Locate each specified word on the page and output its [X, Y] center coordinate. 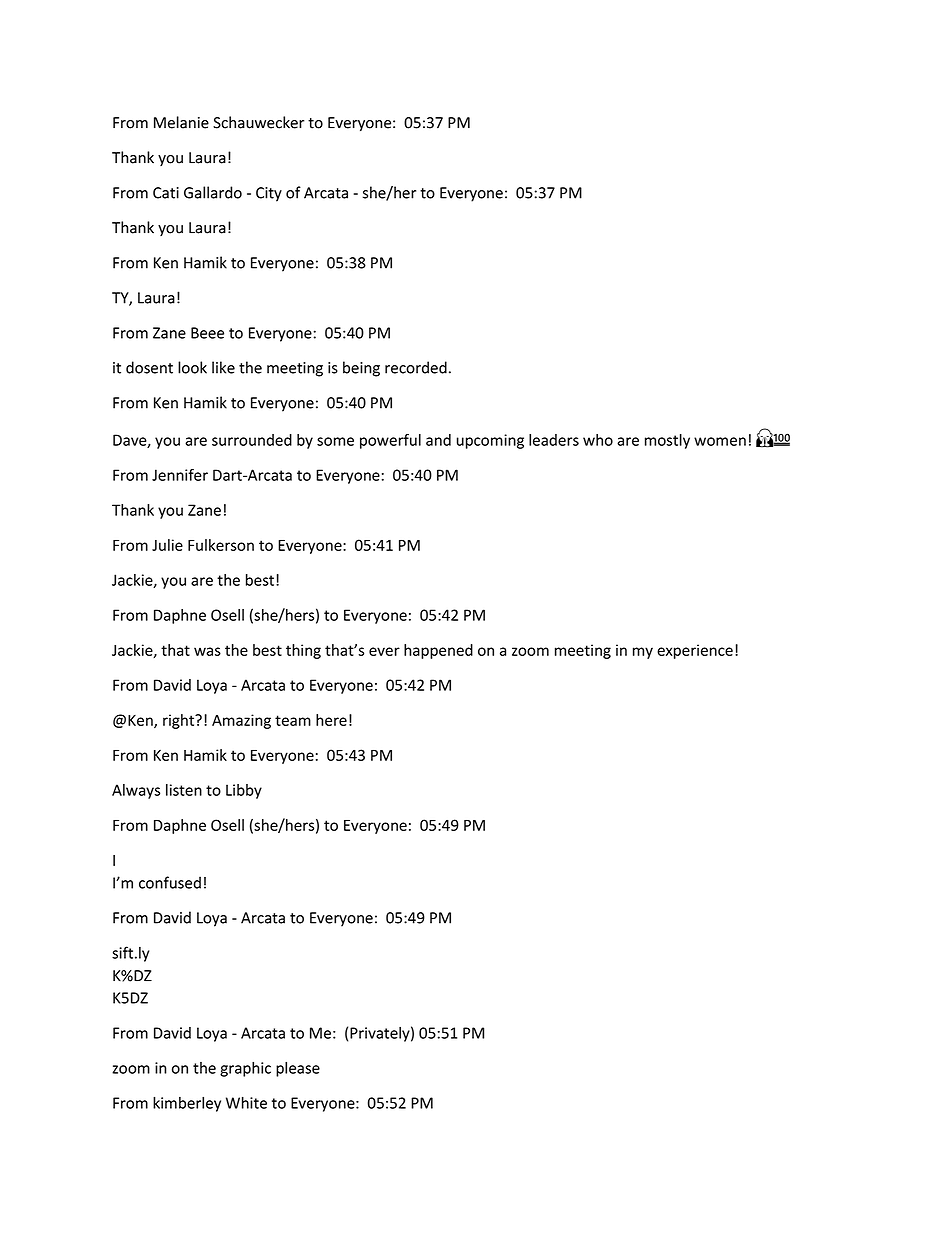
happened [438, 651]
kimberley [187, 1104]
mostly [667, 441]
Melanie [181, 122]
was [207, 651]
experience [695, 651]
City [269, 194]
